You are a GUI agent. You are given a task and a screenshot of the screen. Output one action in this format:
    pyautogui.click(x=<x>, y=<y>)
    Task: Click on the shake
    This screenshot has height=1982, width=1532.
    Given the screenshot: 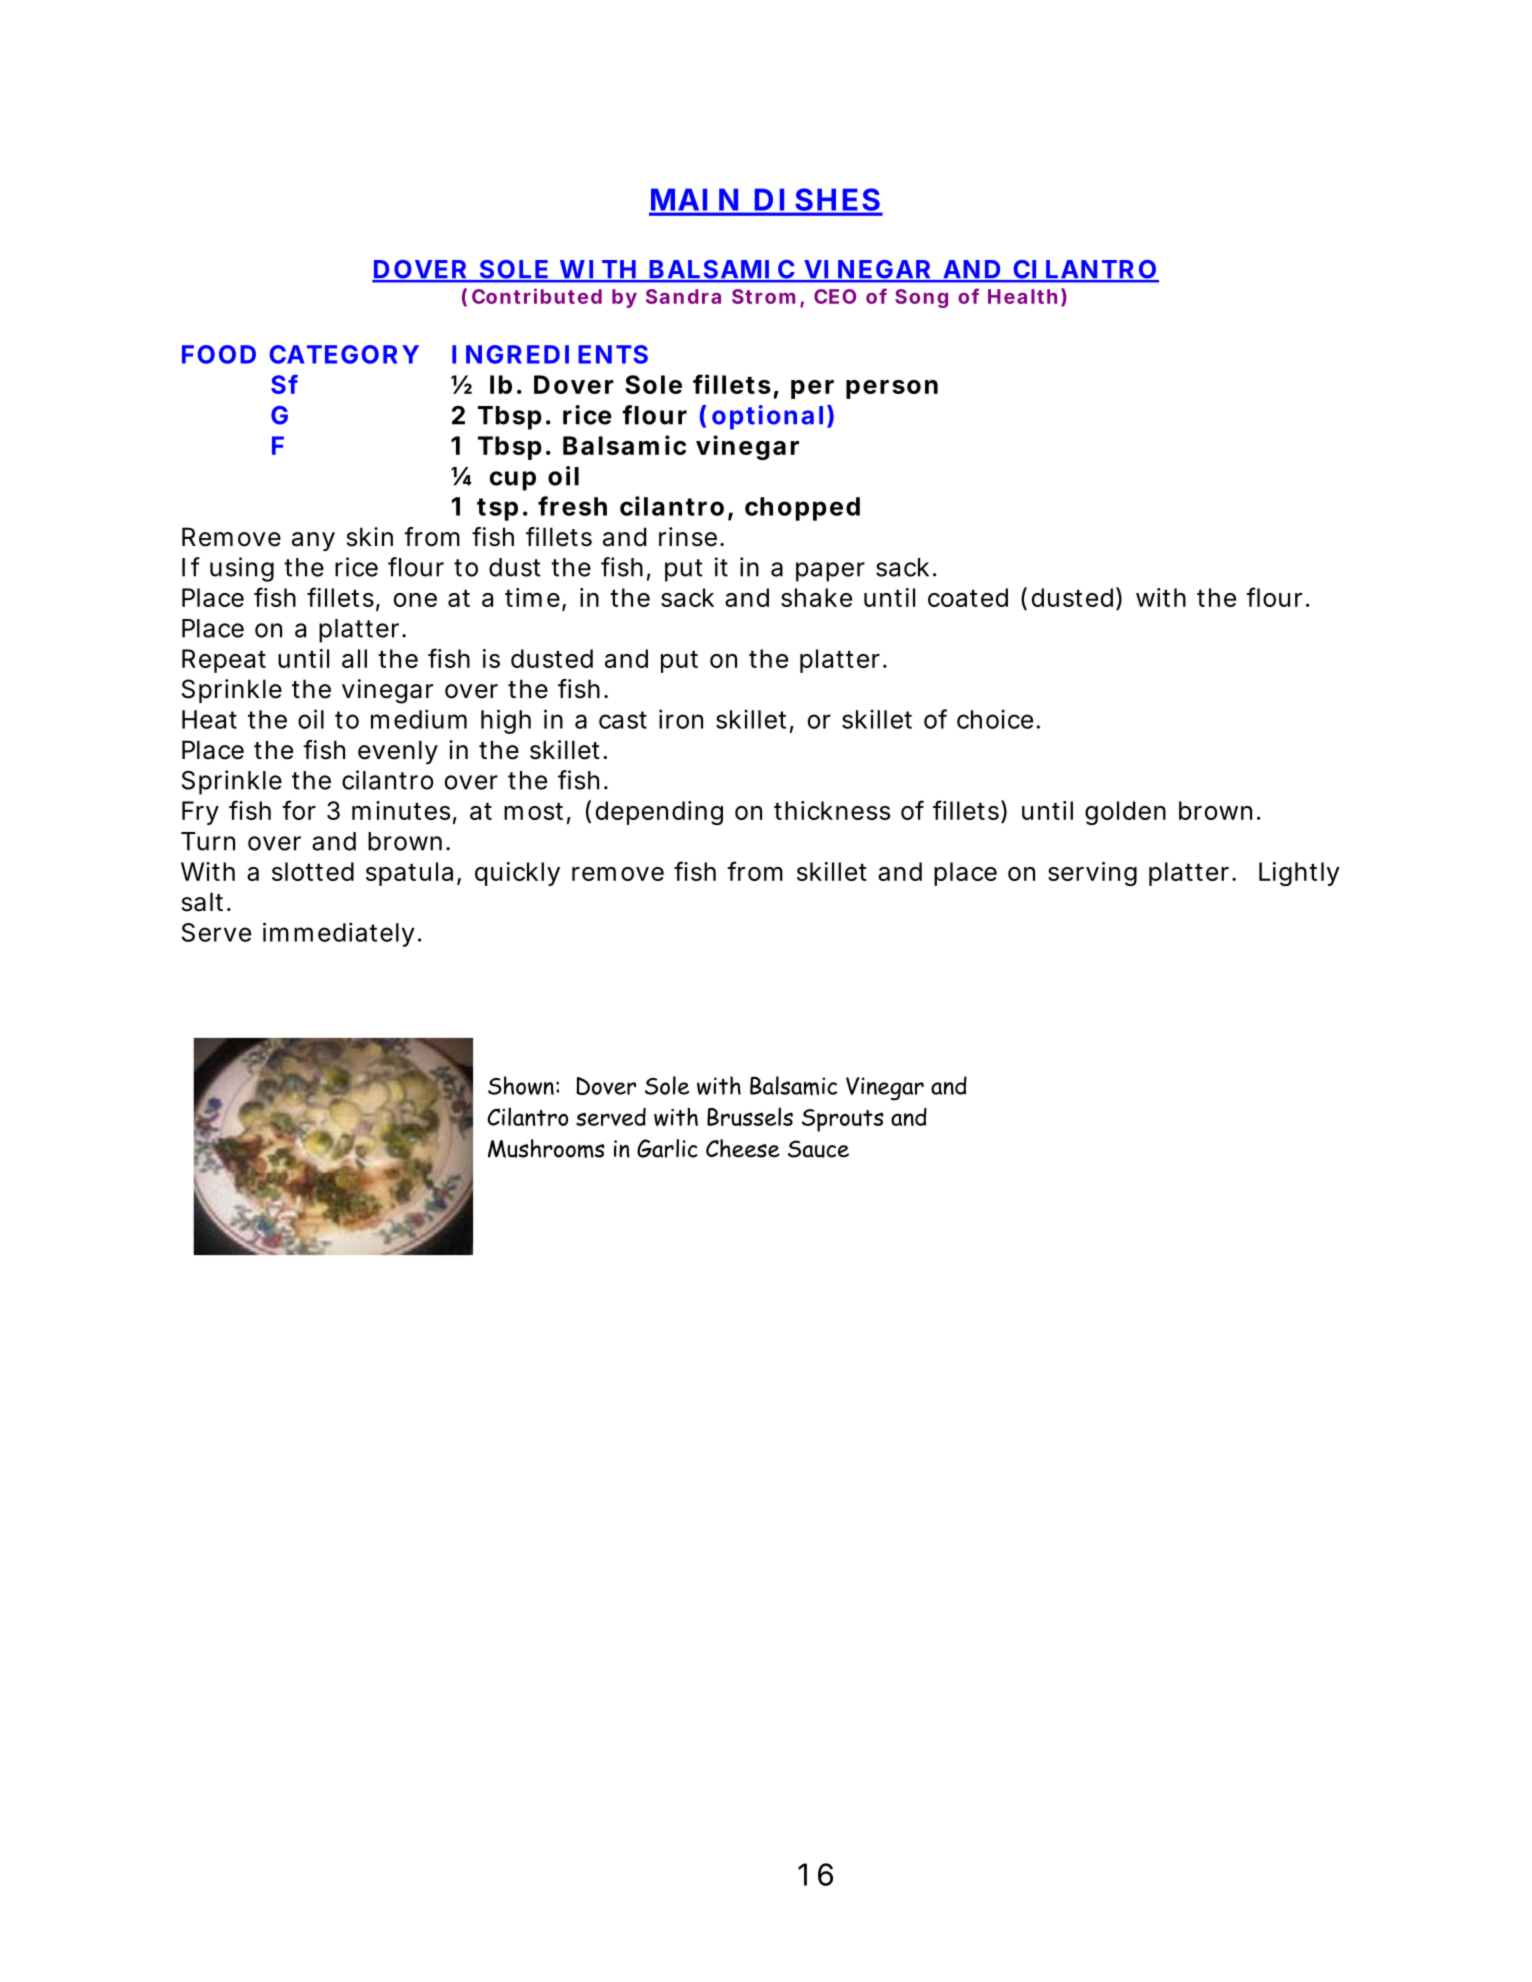 What is the action you would take?
    pyautogui.click(x=816, y=597)
